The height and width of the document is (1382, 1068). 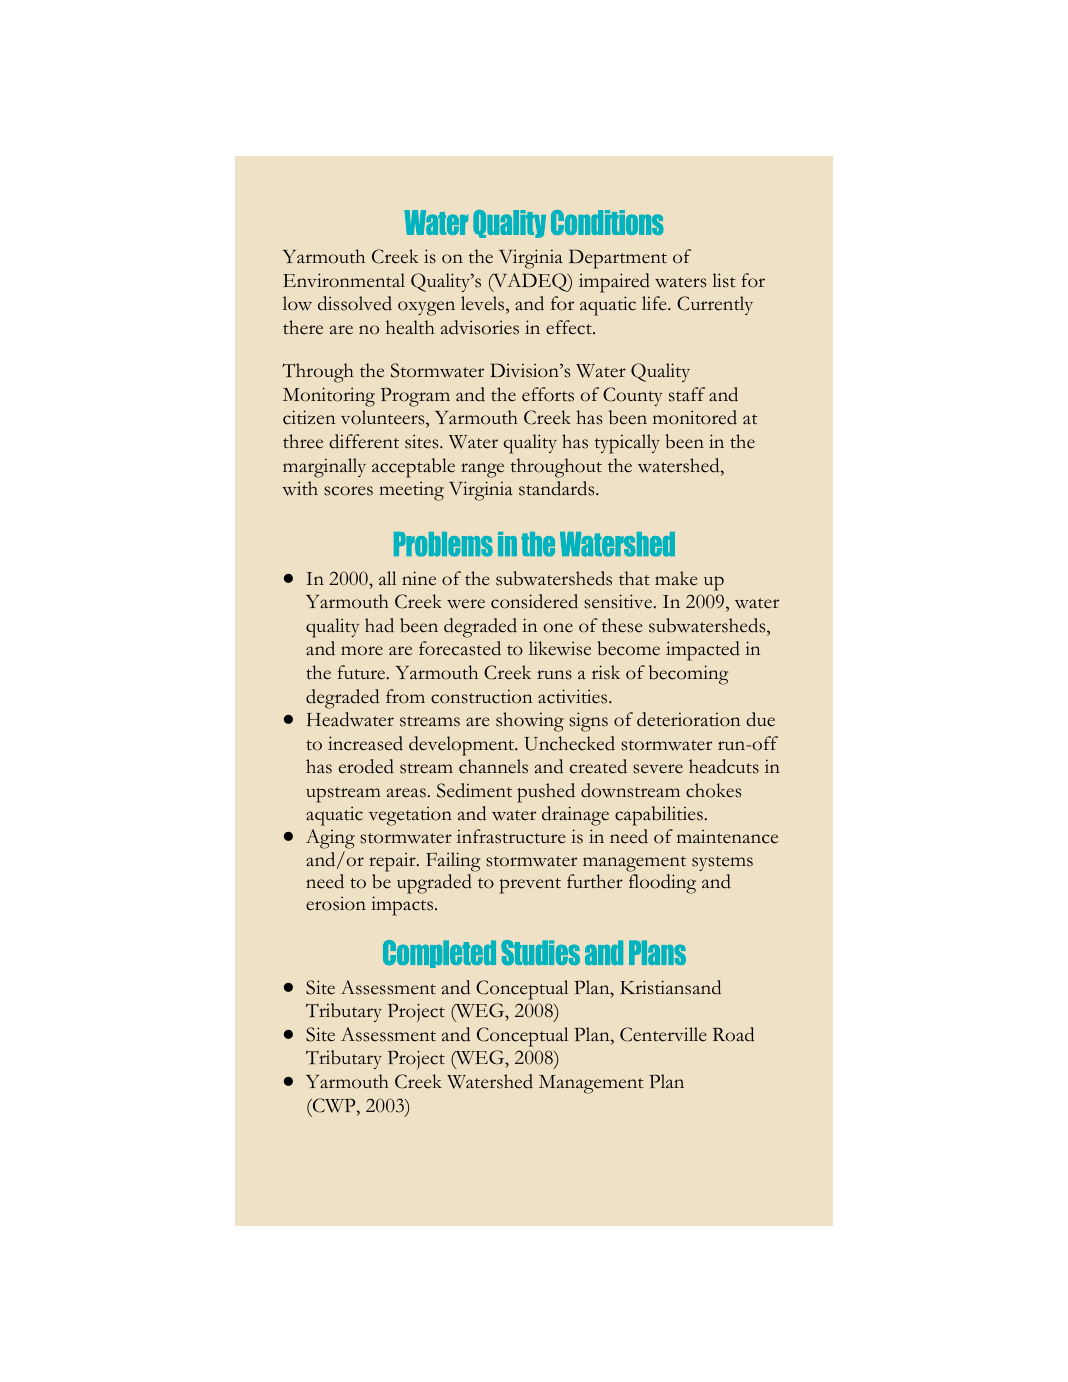 What do you see at coordinates (530, 886) in the document?
I see `prevent` at bounding box center [530, 886].
